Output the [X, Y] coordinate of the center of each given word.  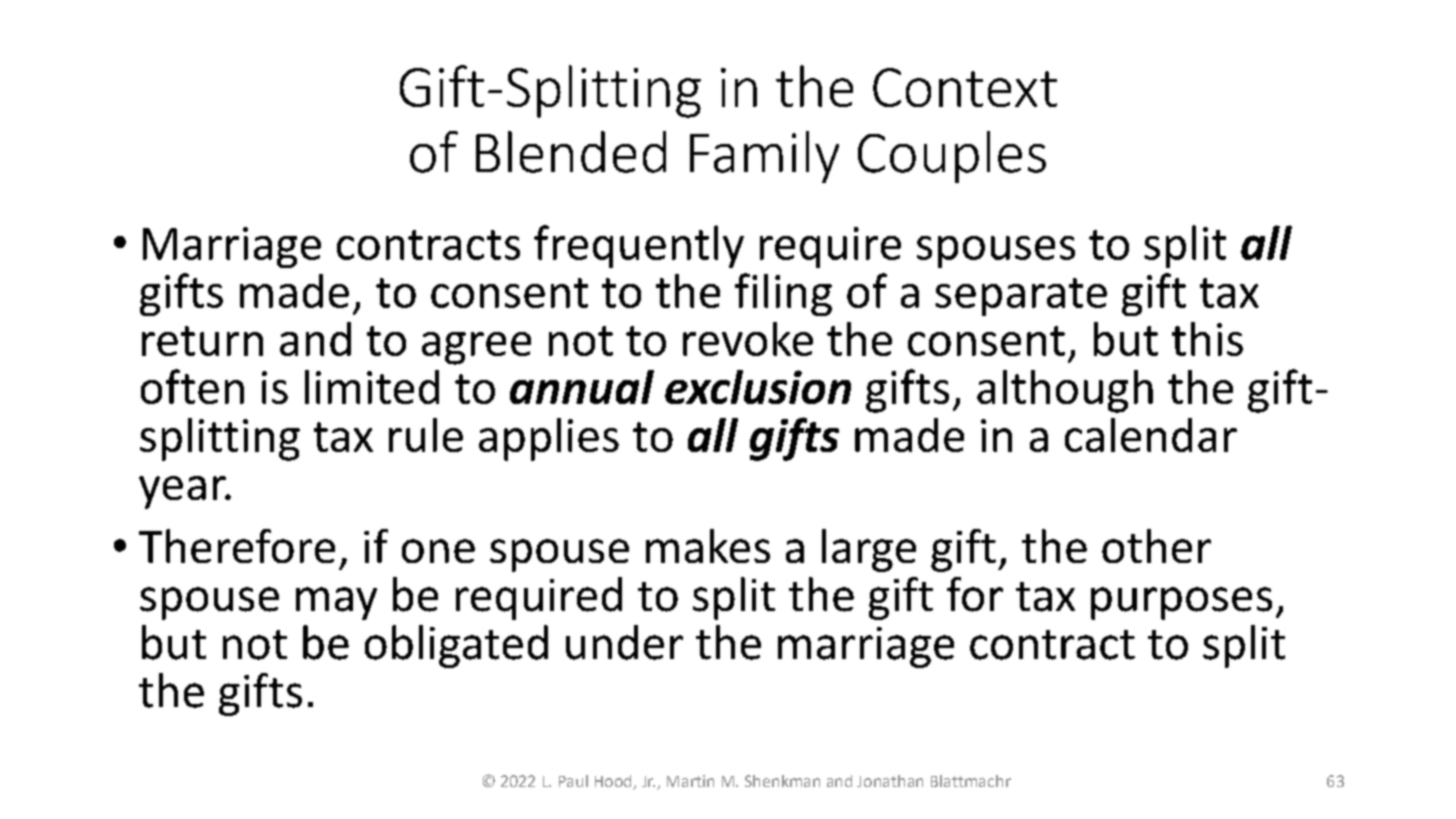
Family [764, 157]
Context [965, 87]
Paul [573, 781]
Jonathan [890, 781]
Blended [571, 152]
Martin [690, 781]
